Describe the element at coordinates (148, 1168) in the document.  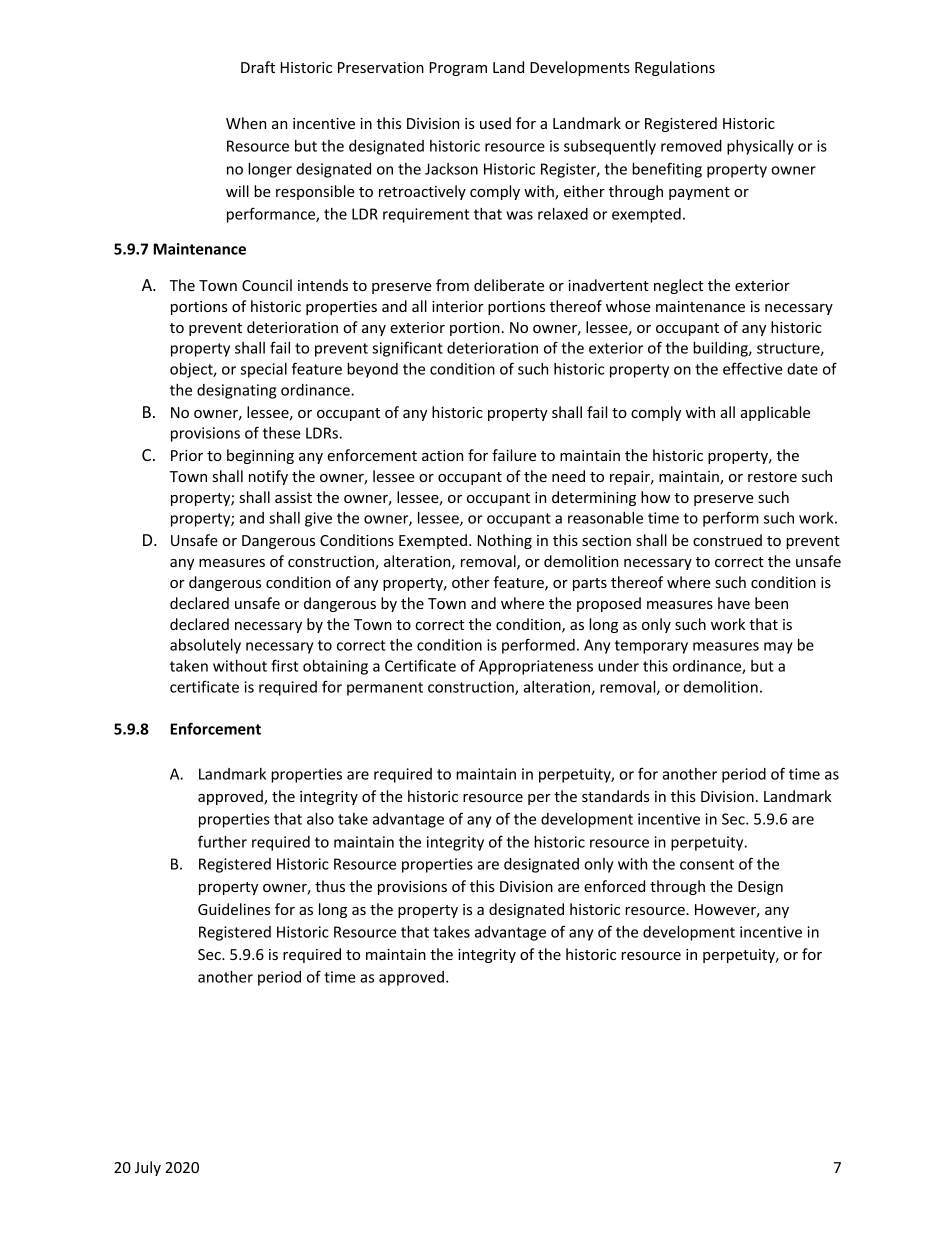
I see `July` at that location.
